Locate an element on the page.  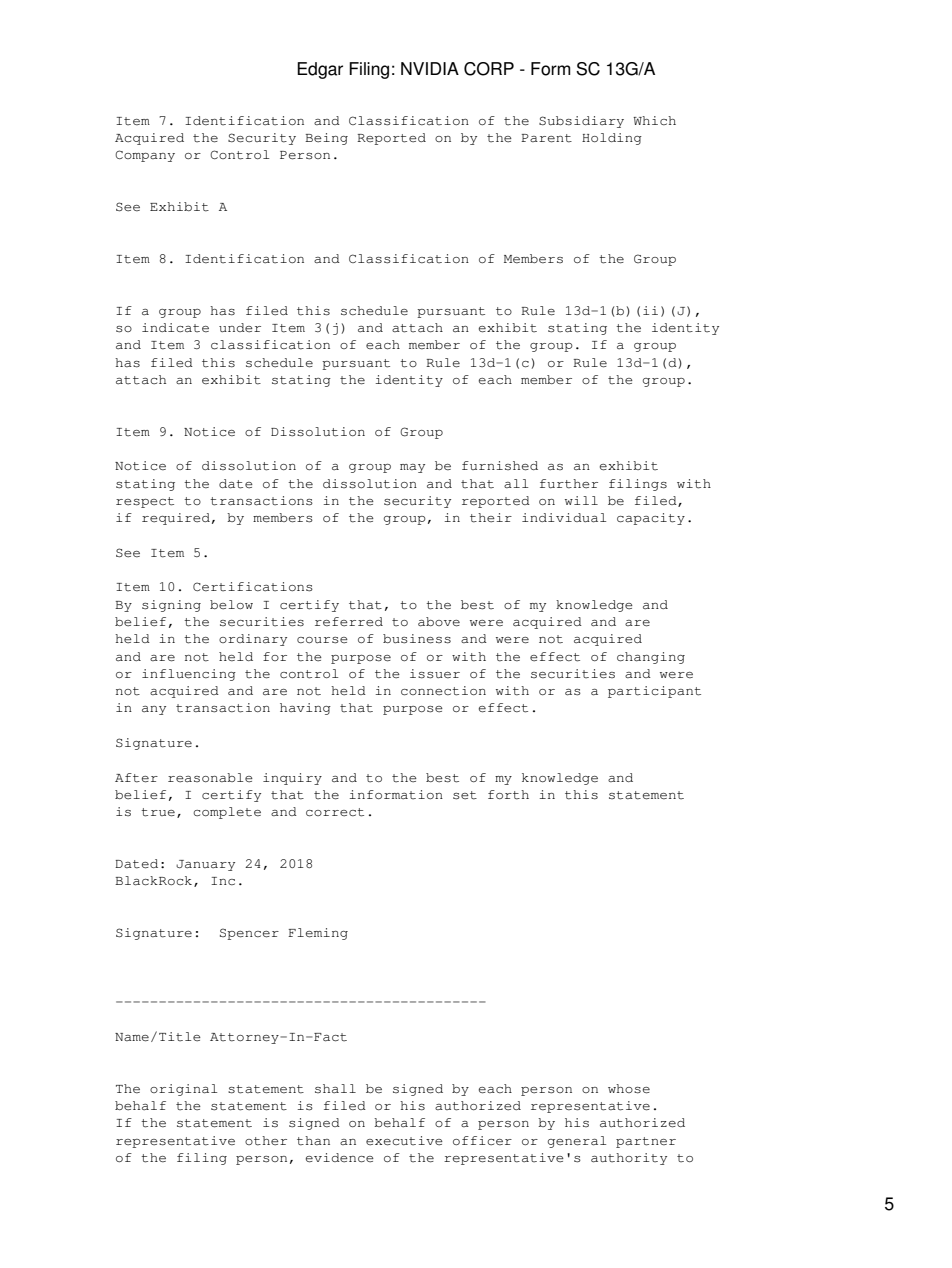
Subsidiary is located at coordinates (581, 122).
